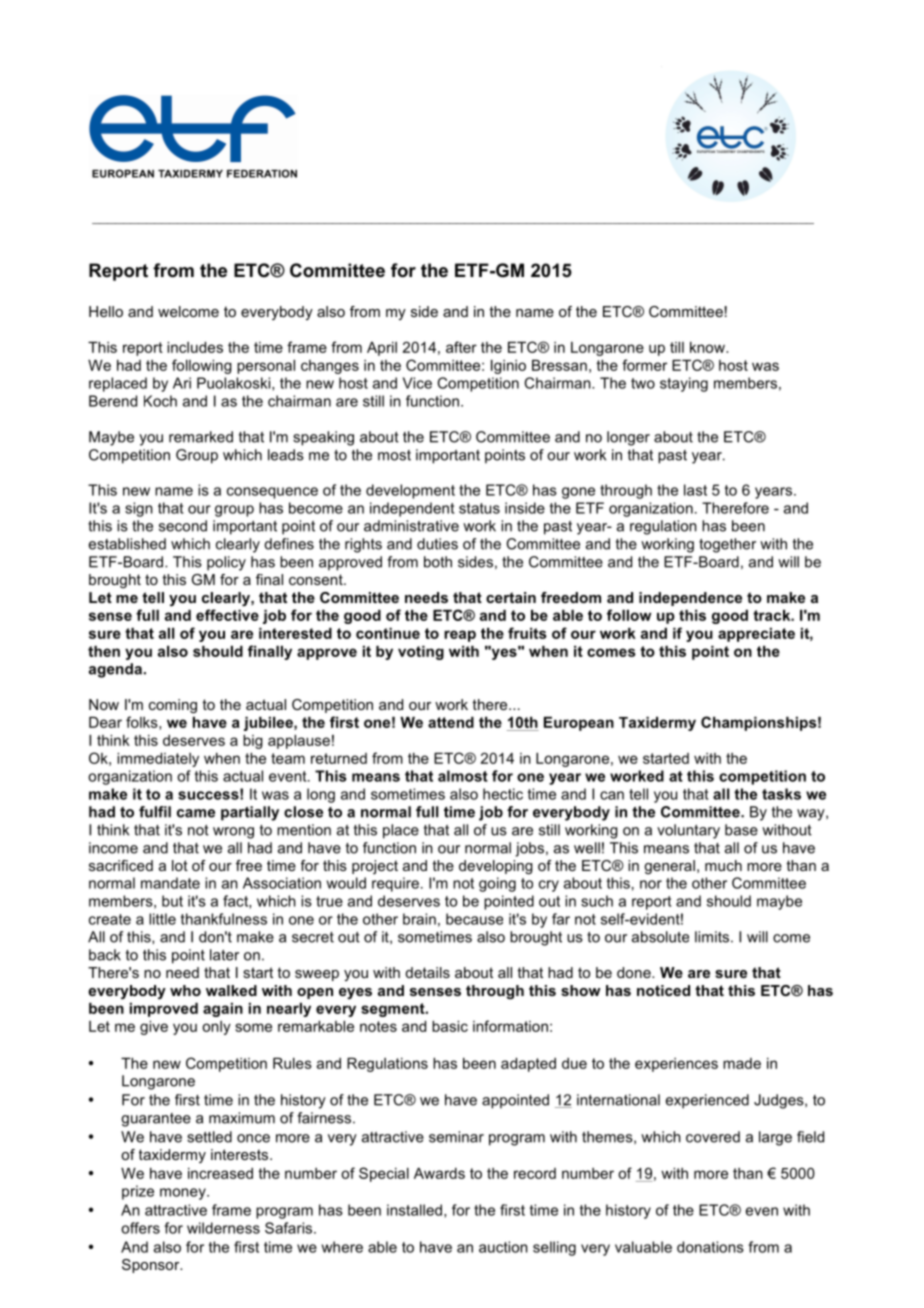 This page has width=924, height=1308. What do you see at coordinates (708, 347) in the page?
I see `know` at bounding box center [708, 347].
